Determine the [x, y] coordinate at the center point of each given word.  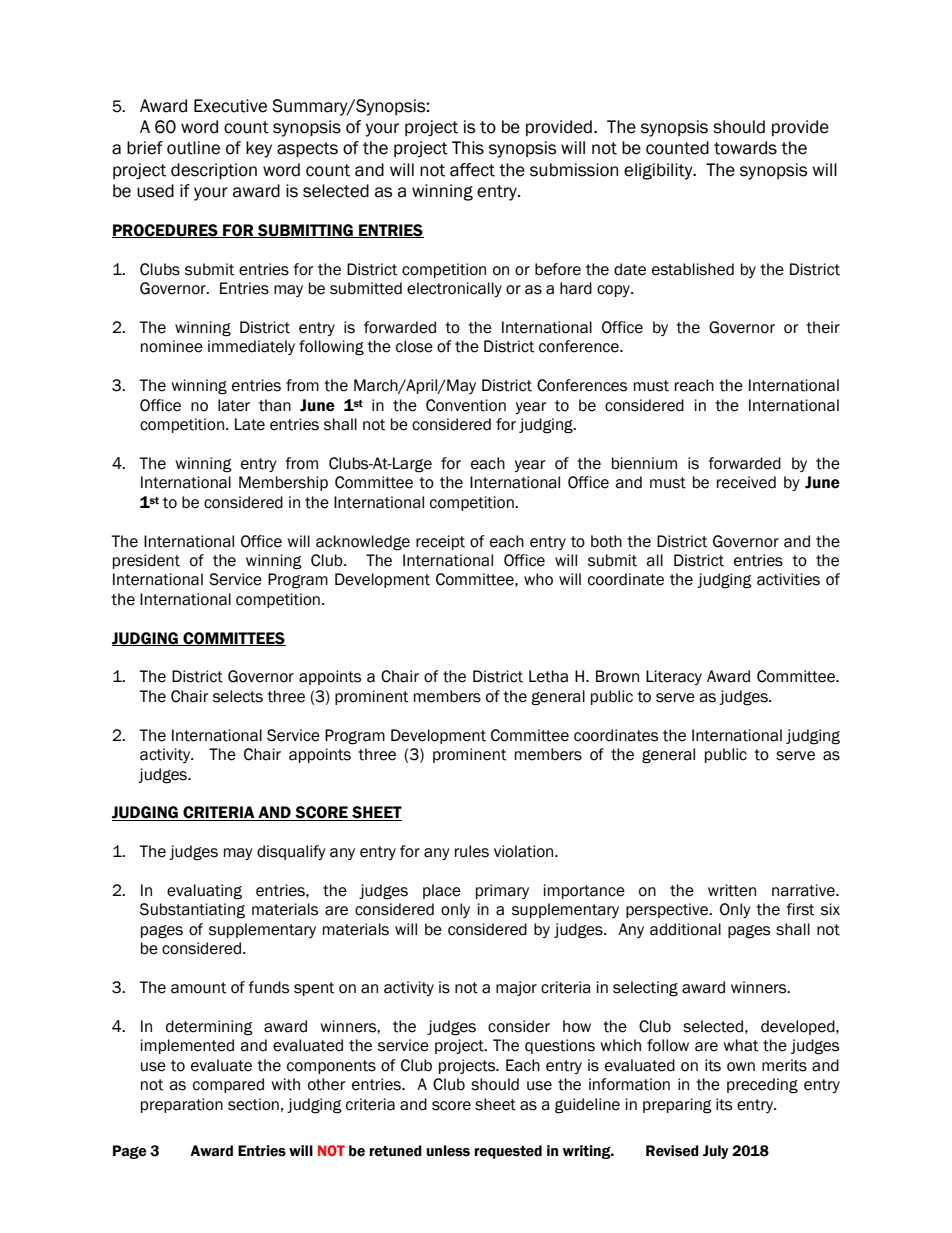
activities [788, 579]
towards [745, 148]
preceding [762, 1086]
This [468, 148]
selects [238, 696]
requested [508, 1152]
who [538, 579]
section [253, 1104]
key [259, 149]
